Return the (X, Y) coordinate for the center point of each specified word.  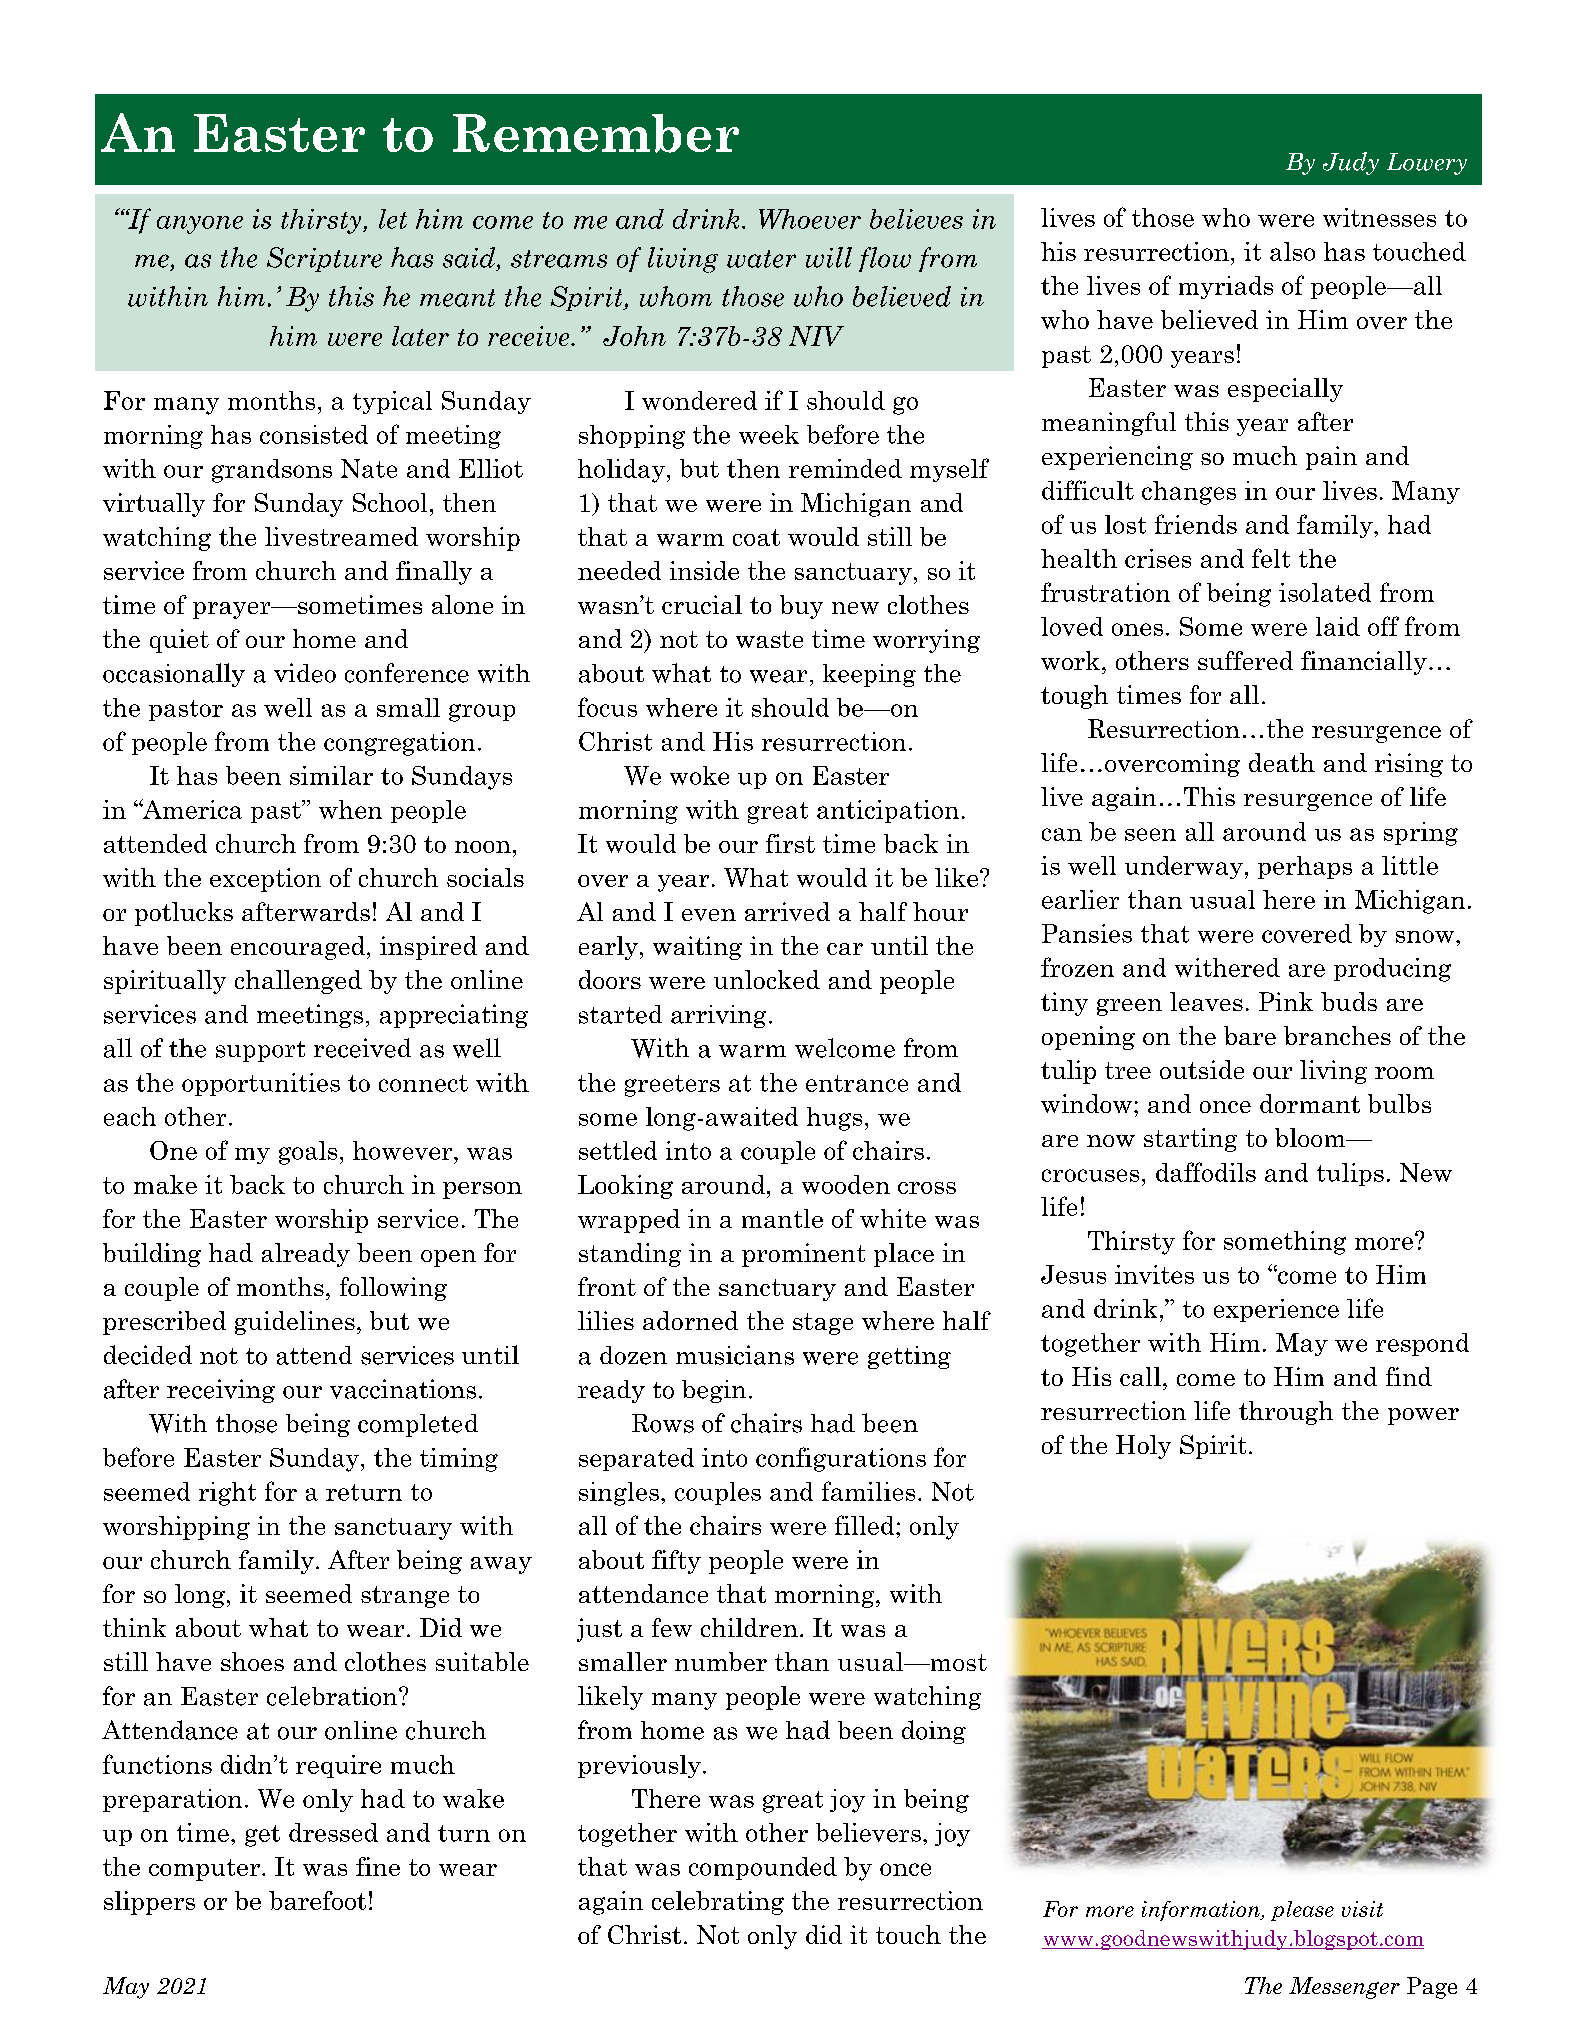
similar (331, 775)
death (1282, 762)
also (1292, 251)
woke (699, 775)
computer (204, 1870)
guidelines (295, 1323)
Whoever (810, 219)
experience (1276, 1310)
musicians (735, 1355)
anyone (200, 225)
